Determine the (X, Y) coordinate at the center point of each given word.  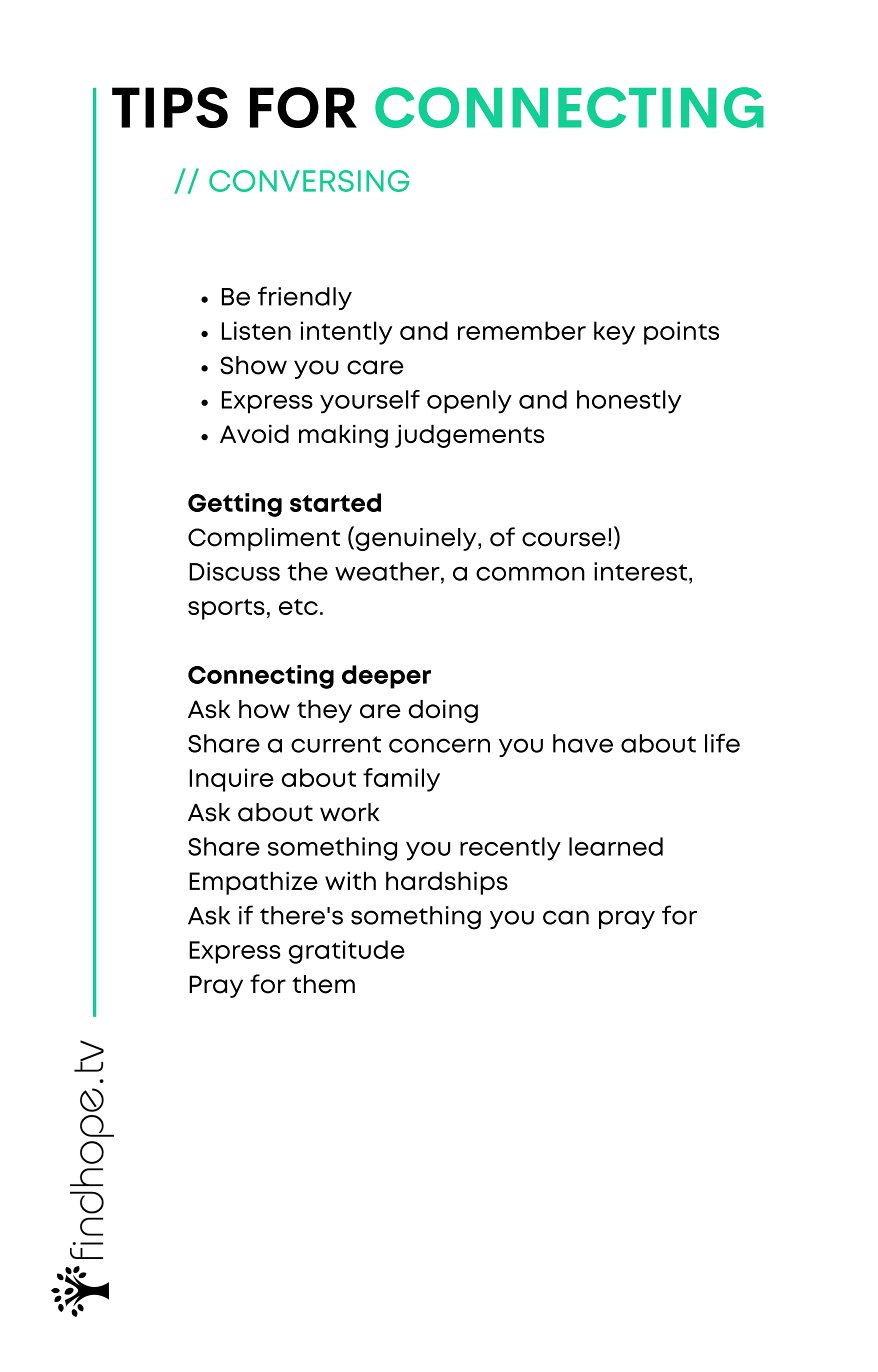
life (722, 743)
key (614, 333)
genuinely (416, 538)
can (566, 917)
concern (439, 745)
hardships (447, 883)
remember (522, 330)
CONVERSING (309, 181)
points (681, 333)
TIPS (170, 107)
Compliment (264, 539)
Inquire (231, 780)
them (323, 984)
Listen (256, 330)
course (564, 539)
